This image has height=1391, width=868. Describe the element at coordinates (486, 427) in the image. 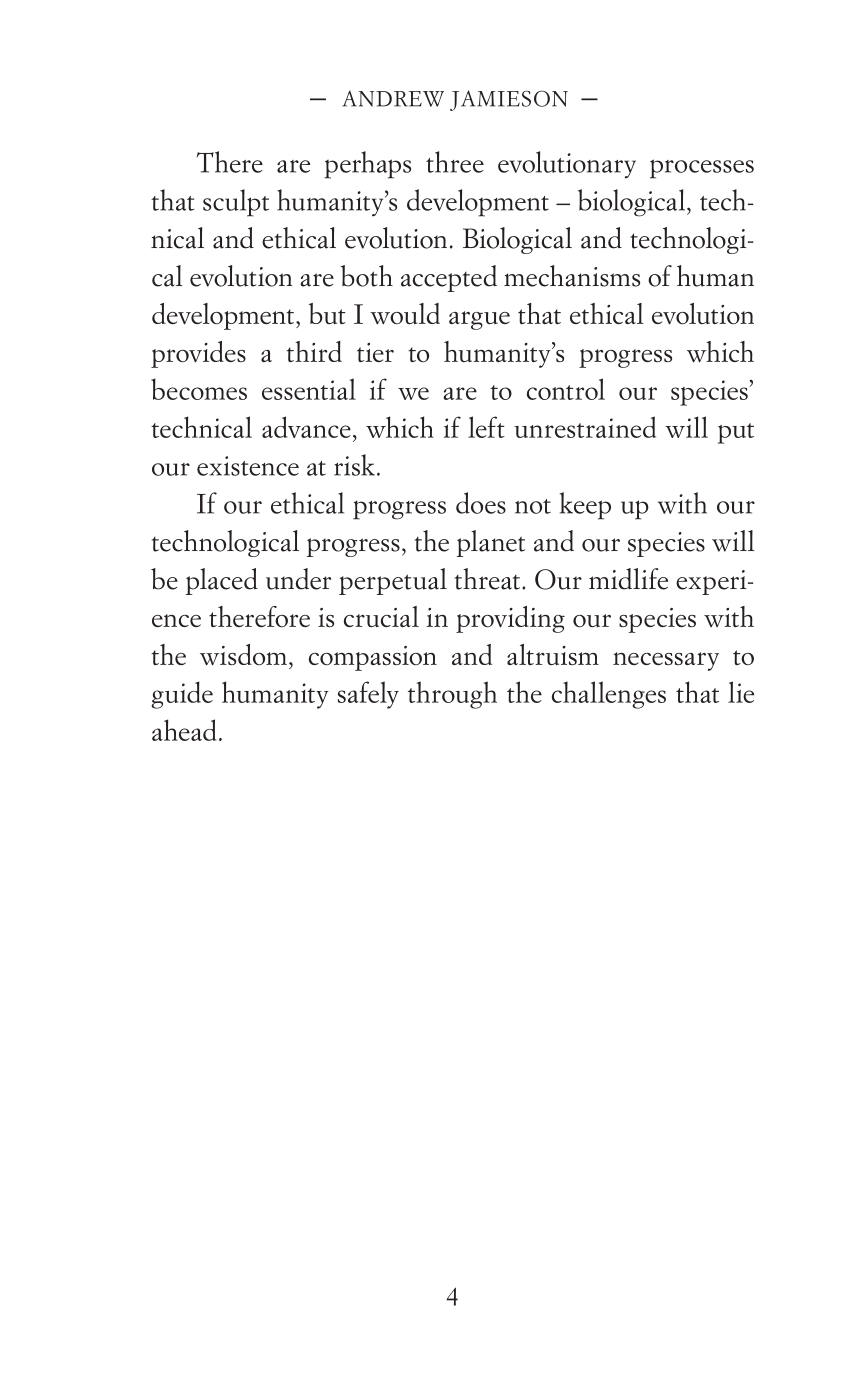

I see `left` at that location.
